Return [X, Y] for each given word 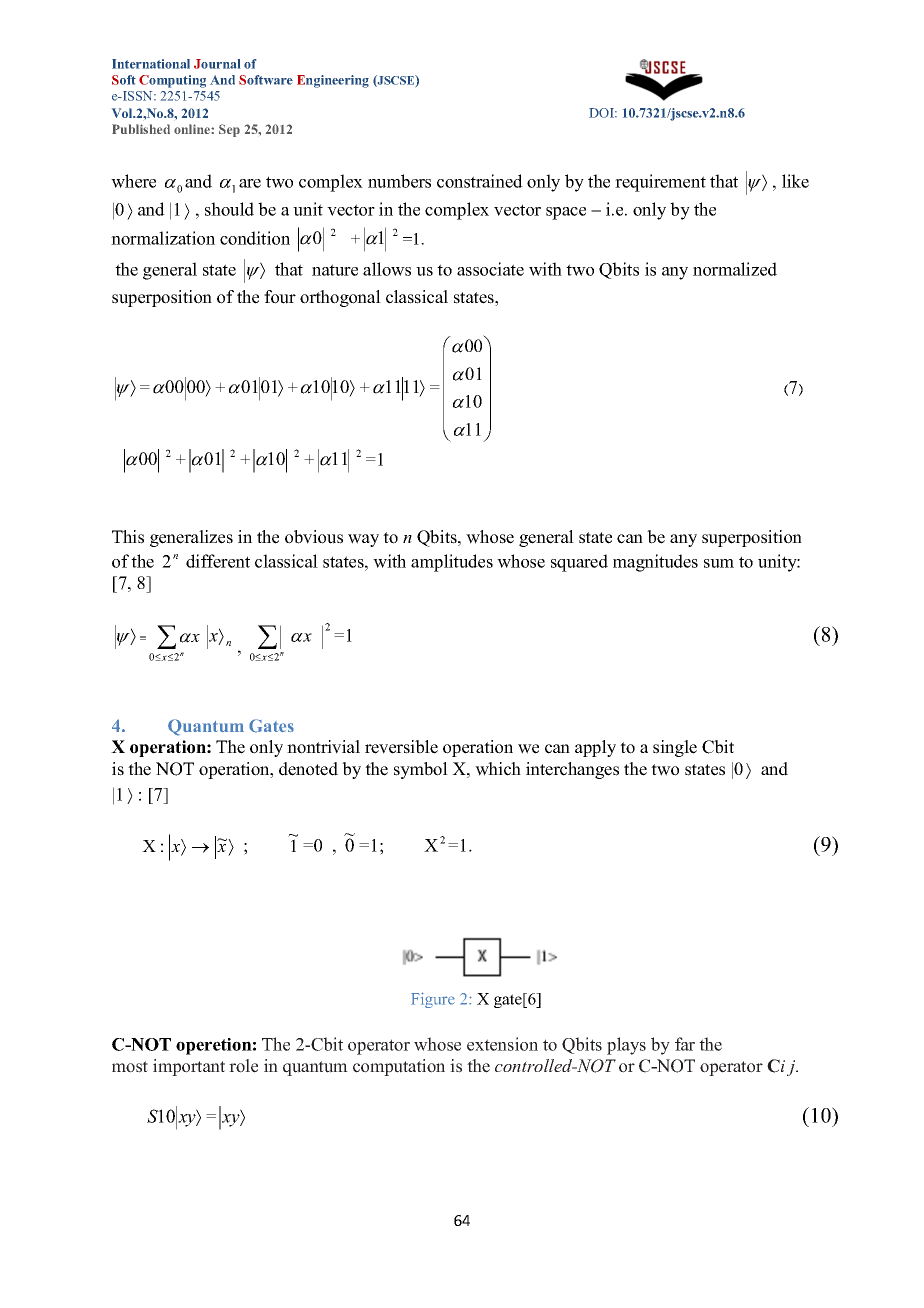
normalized [735, 269]
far [685, 1044]
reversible [401, 747]
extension [502, 1044]
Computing [172, 81]
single [675, 748]
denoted [308, 769]
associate [490, 269]
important [189, 1067]
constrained [480, 181]
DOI [602, 113]
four [280, 297]
